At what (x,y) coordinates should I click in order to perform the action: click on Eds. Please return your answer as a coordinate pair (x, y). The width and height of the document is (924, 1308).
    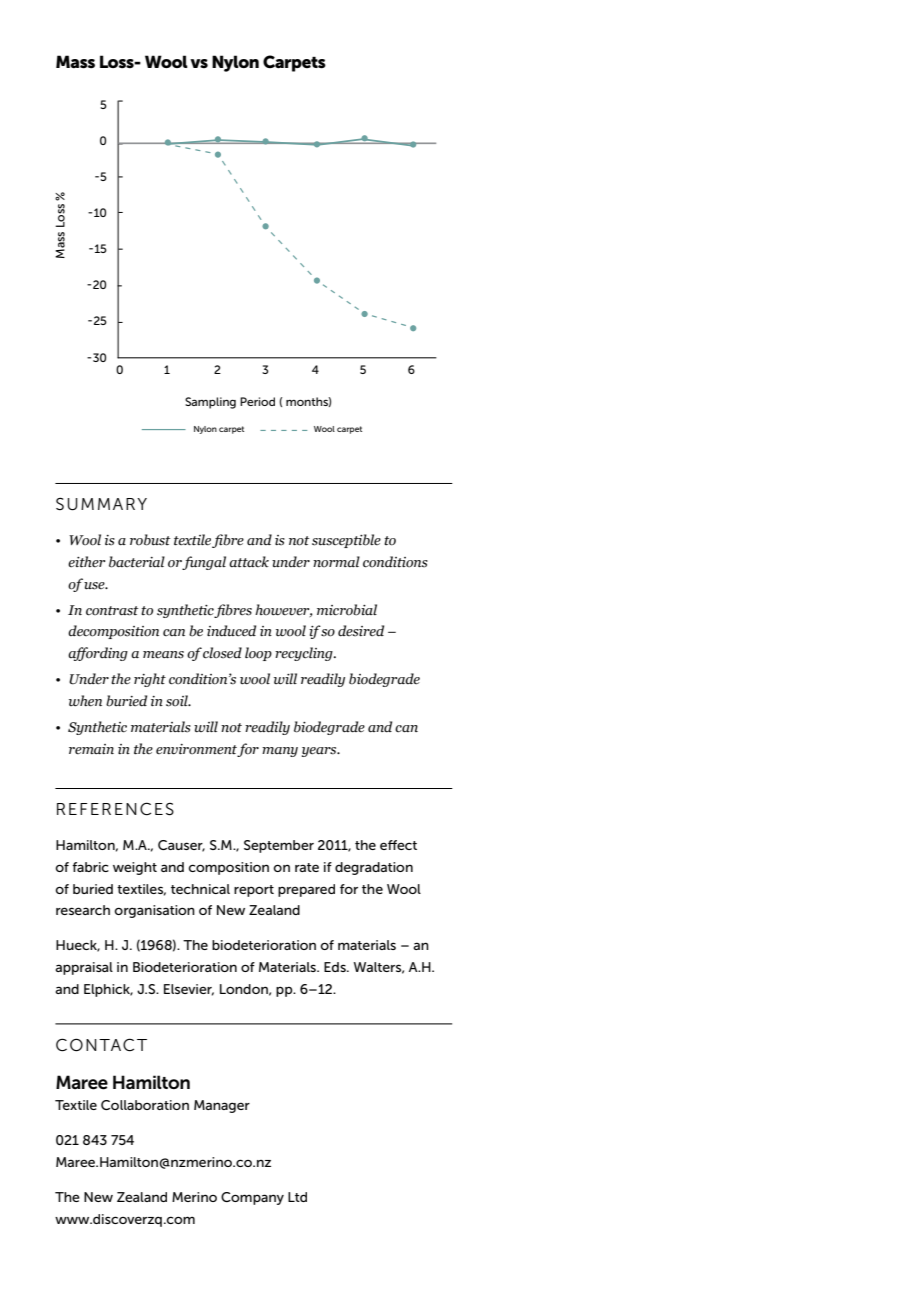
    Looking at the image, I should click on (336, 967).
